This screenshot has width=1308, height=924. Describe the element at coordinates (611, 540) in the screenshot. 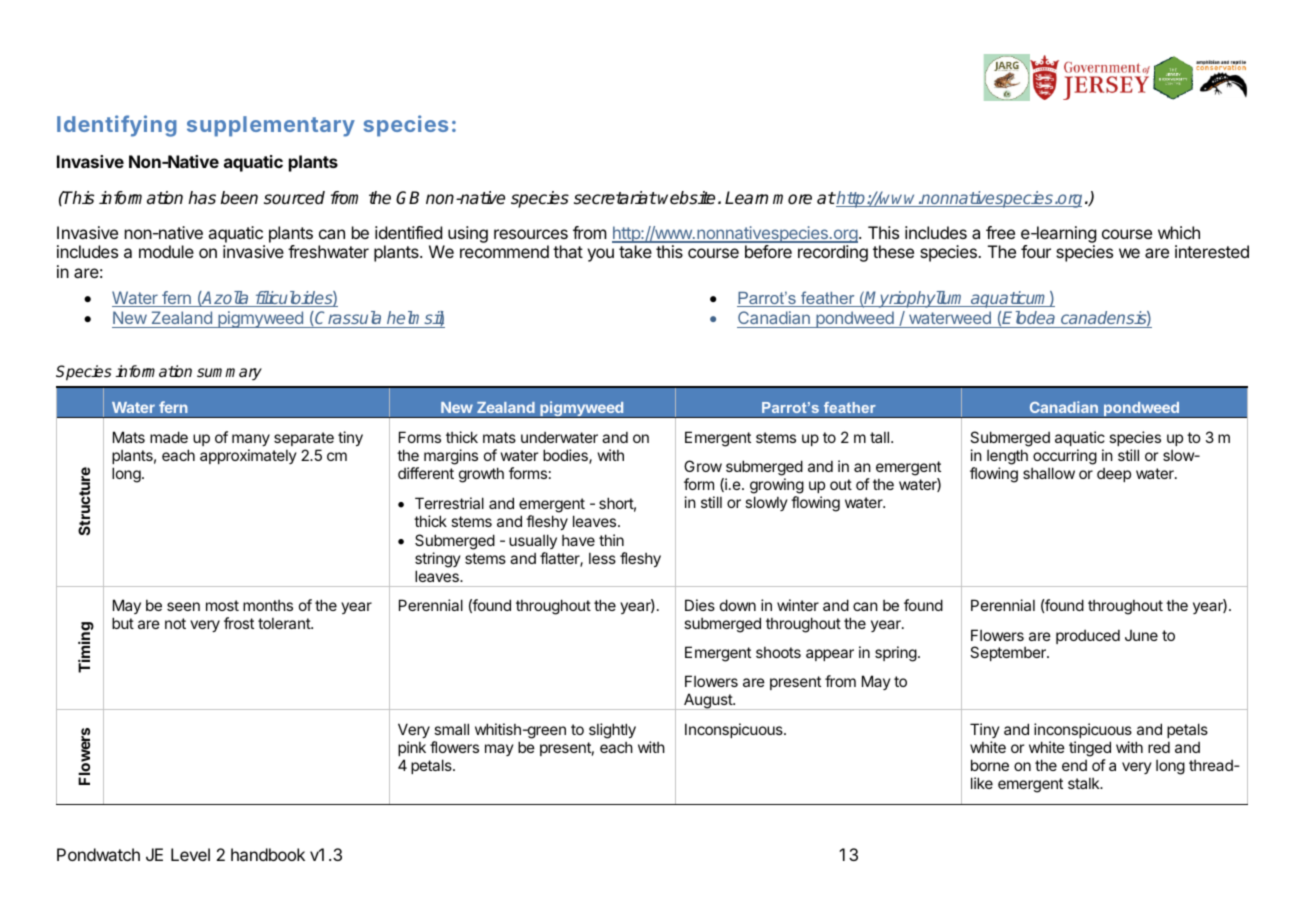

I see `thin` at that location.
